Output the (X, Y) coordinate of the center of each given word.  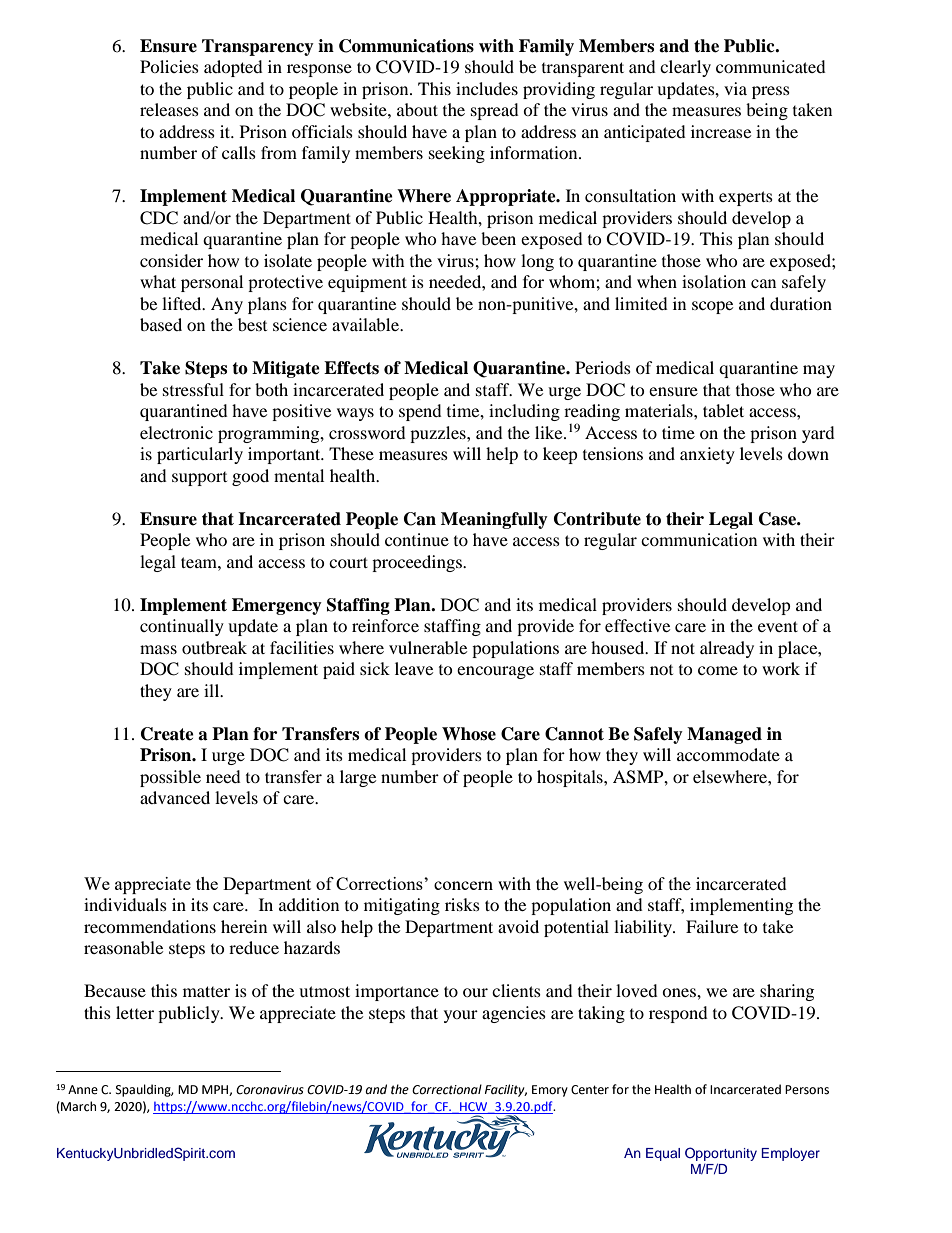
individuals (125, 904)
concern (463, 885)
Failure (712, 926)
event (778, 626)
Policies (169, 66)
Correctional (447, 1089)
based (161, 324)
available (367, 324)
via (735, 88)
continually (182, 627)
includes (487, 88)
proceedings (418, 563)
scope (712, 307)
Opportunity (721, 1155)
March (77, 1107)
